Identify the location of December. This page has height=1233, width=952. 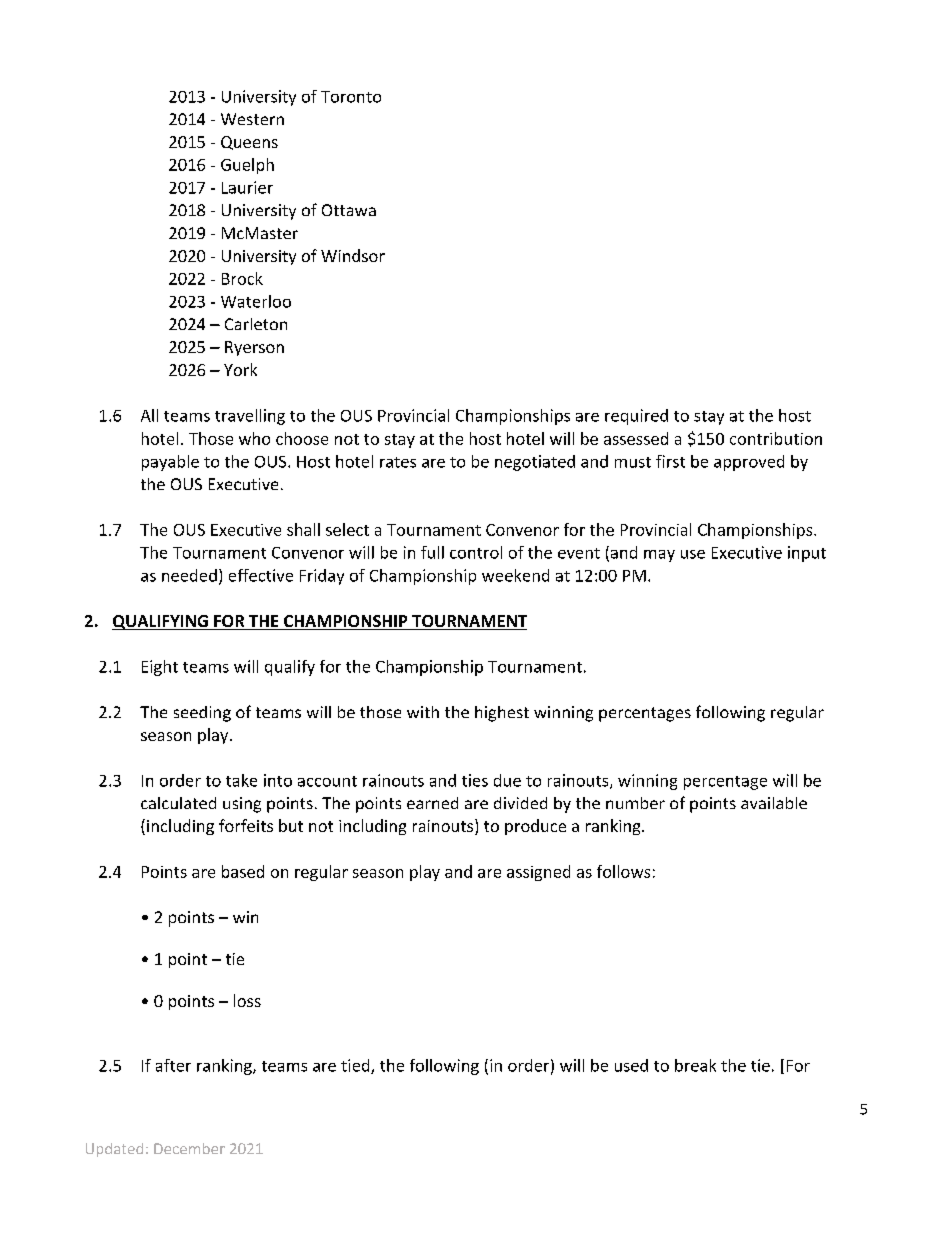
(189, 1148).
